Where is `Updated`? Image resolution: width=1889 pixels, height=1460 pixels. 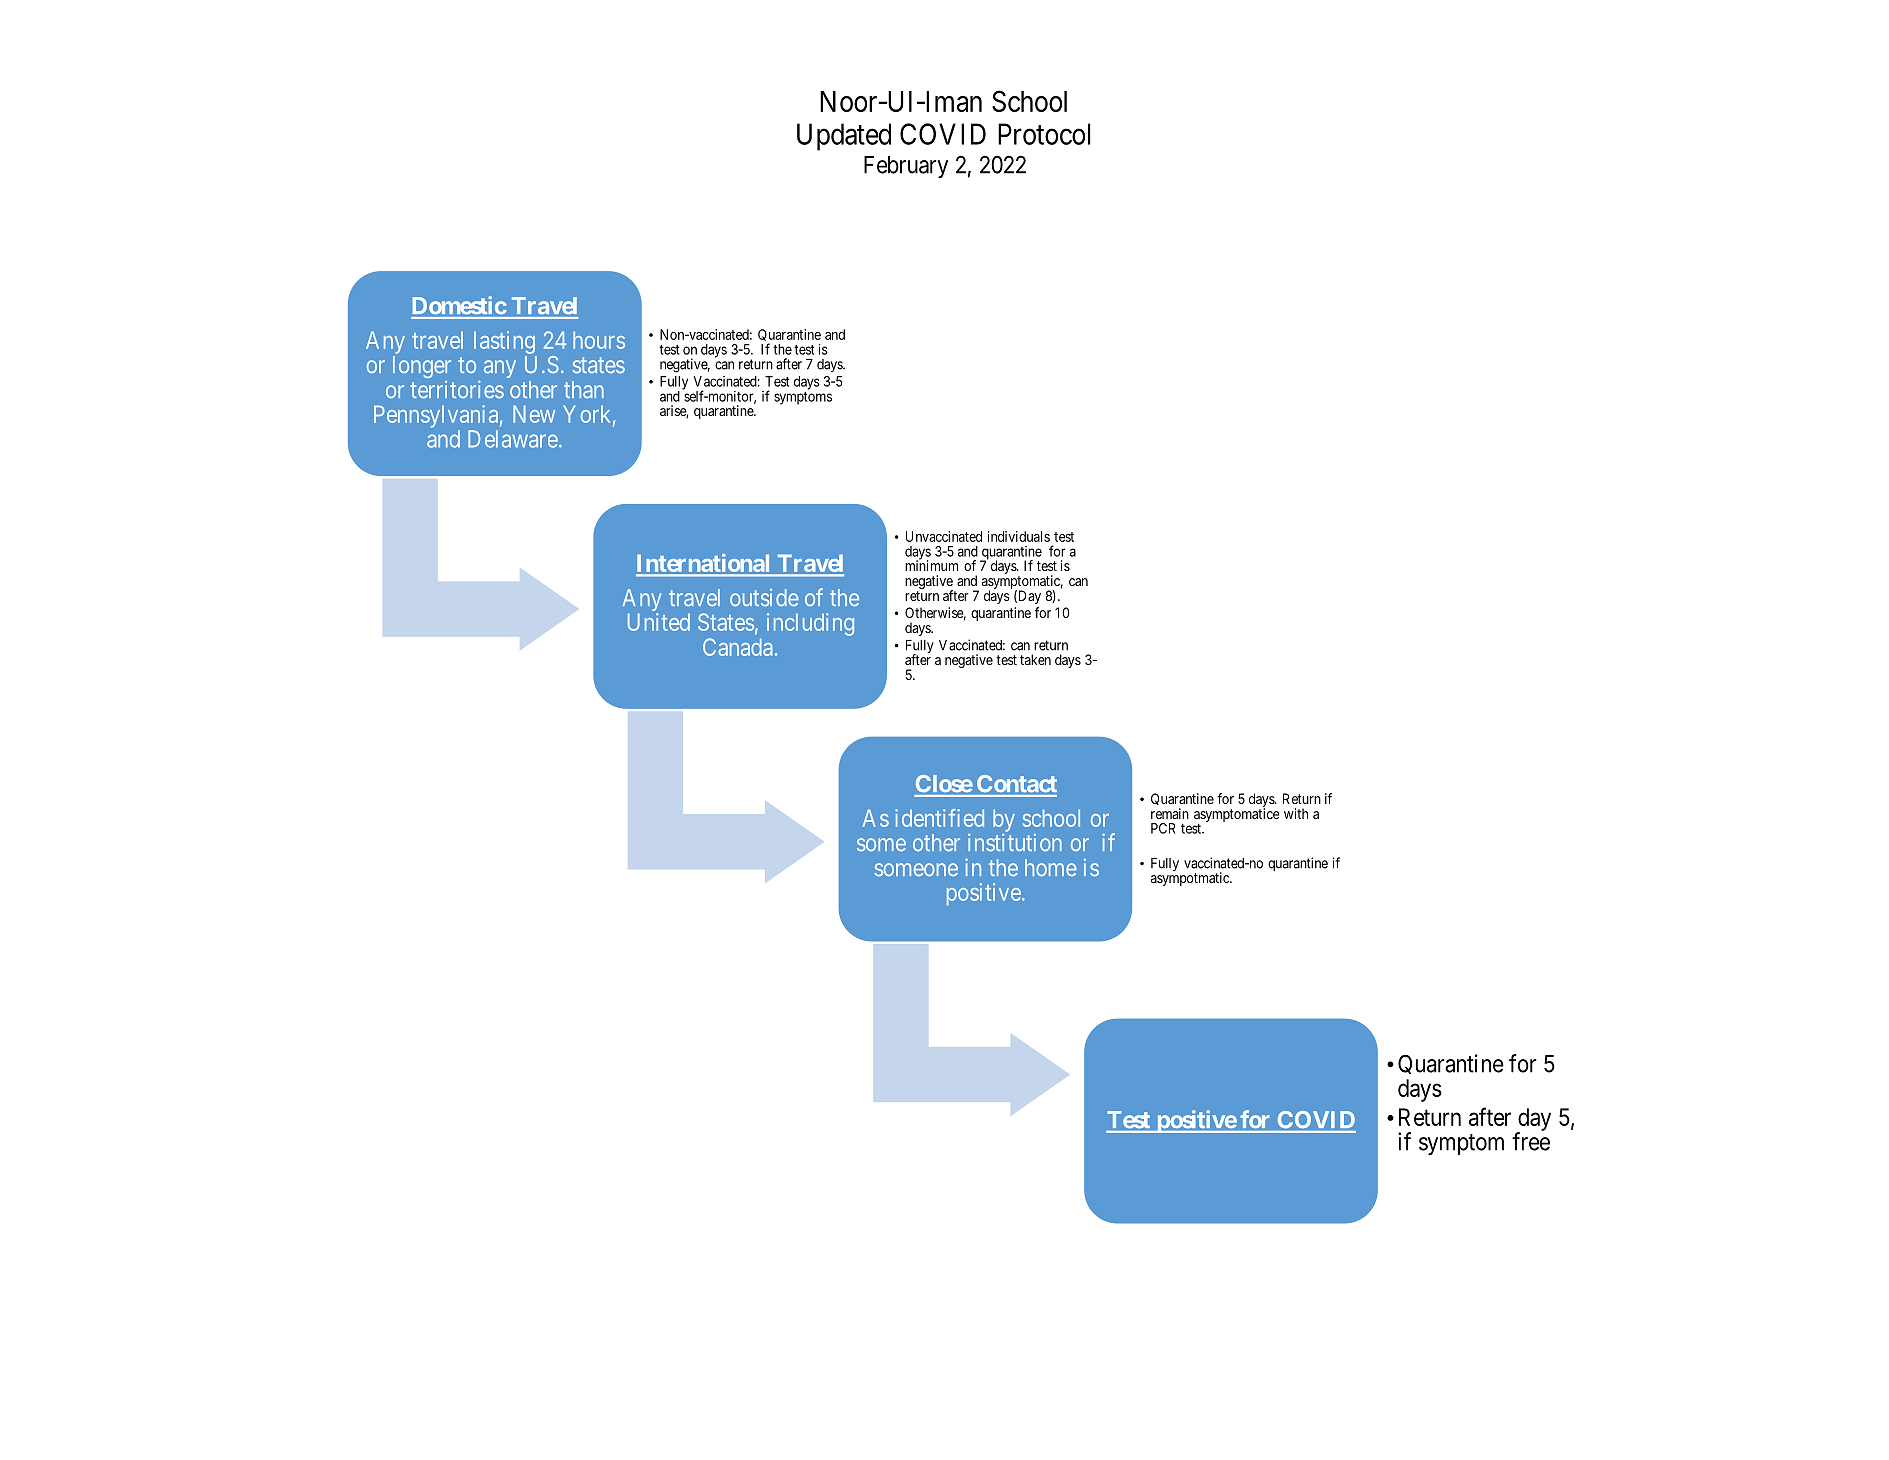
Updated is located at coordinates (844, 137).
